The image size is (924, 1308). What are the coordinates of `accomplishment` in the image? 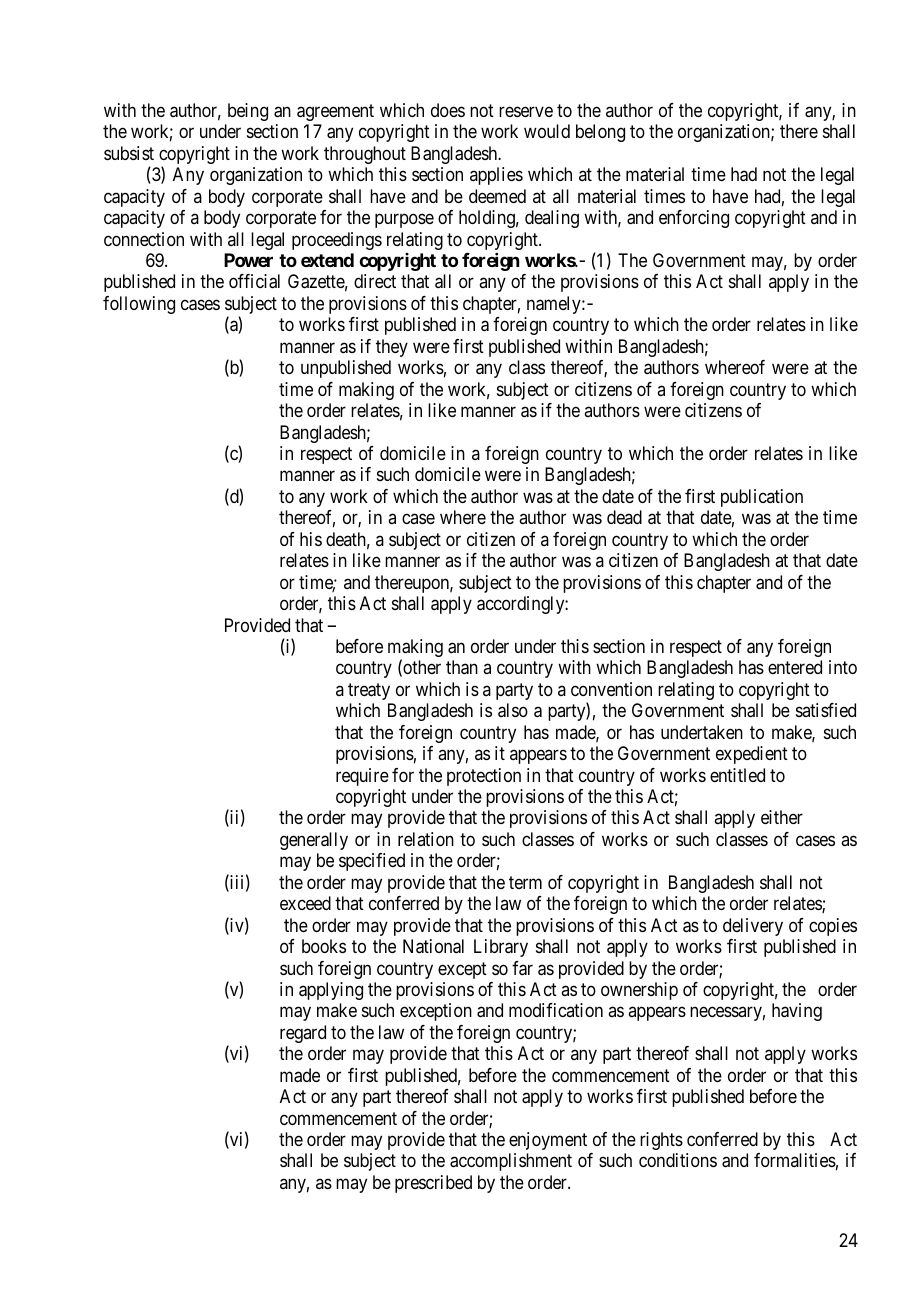 It's located at (511, 1162).
